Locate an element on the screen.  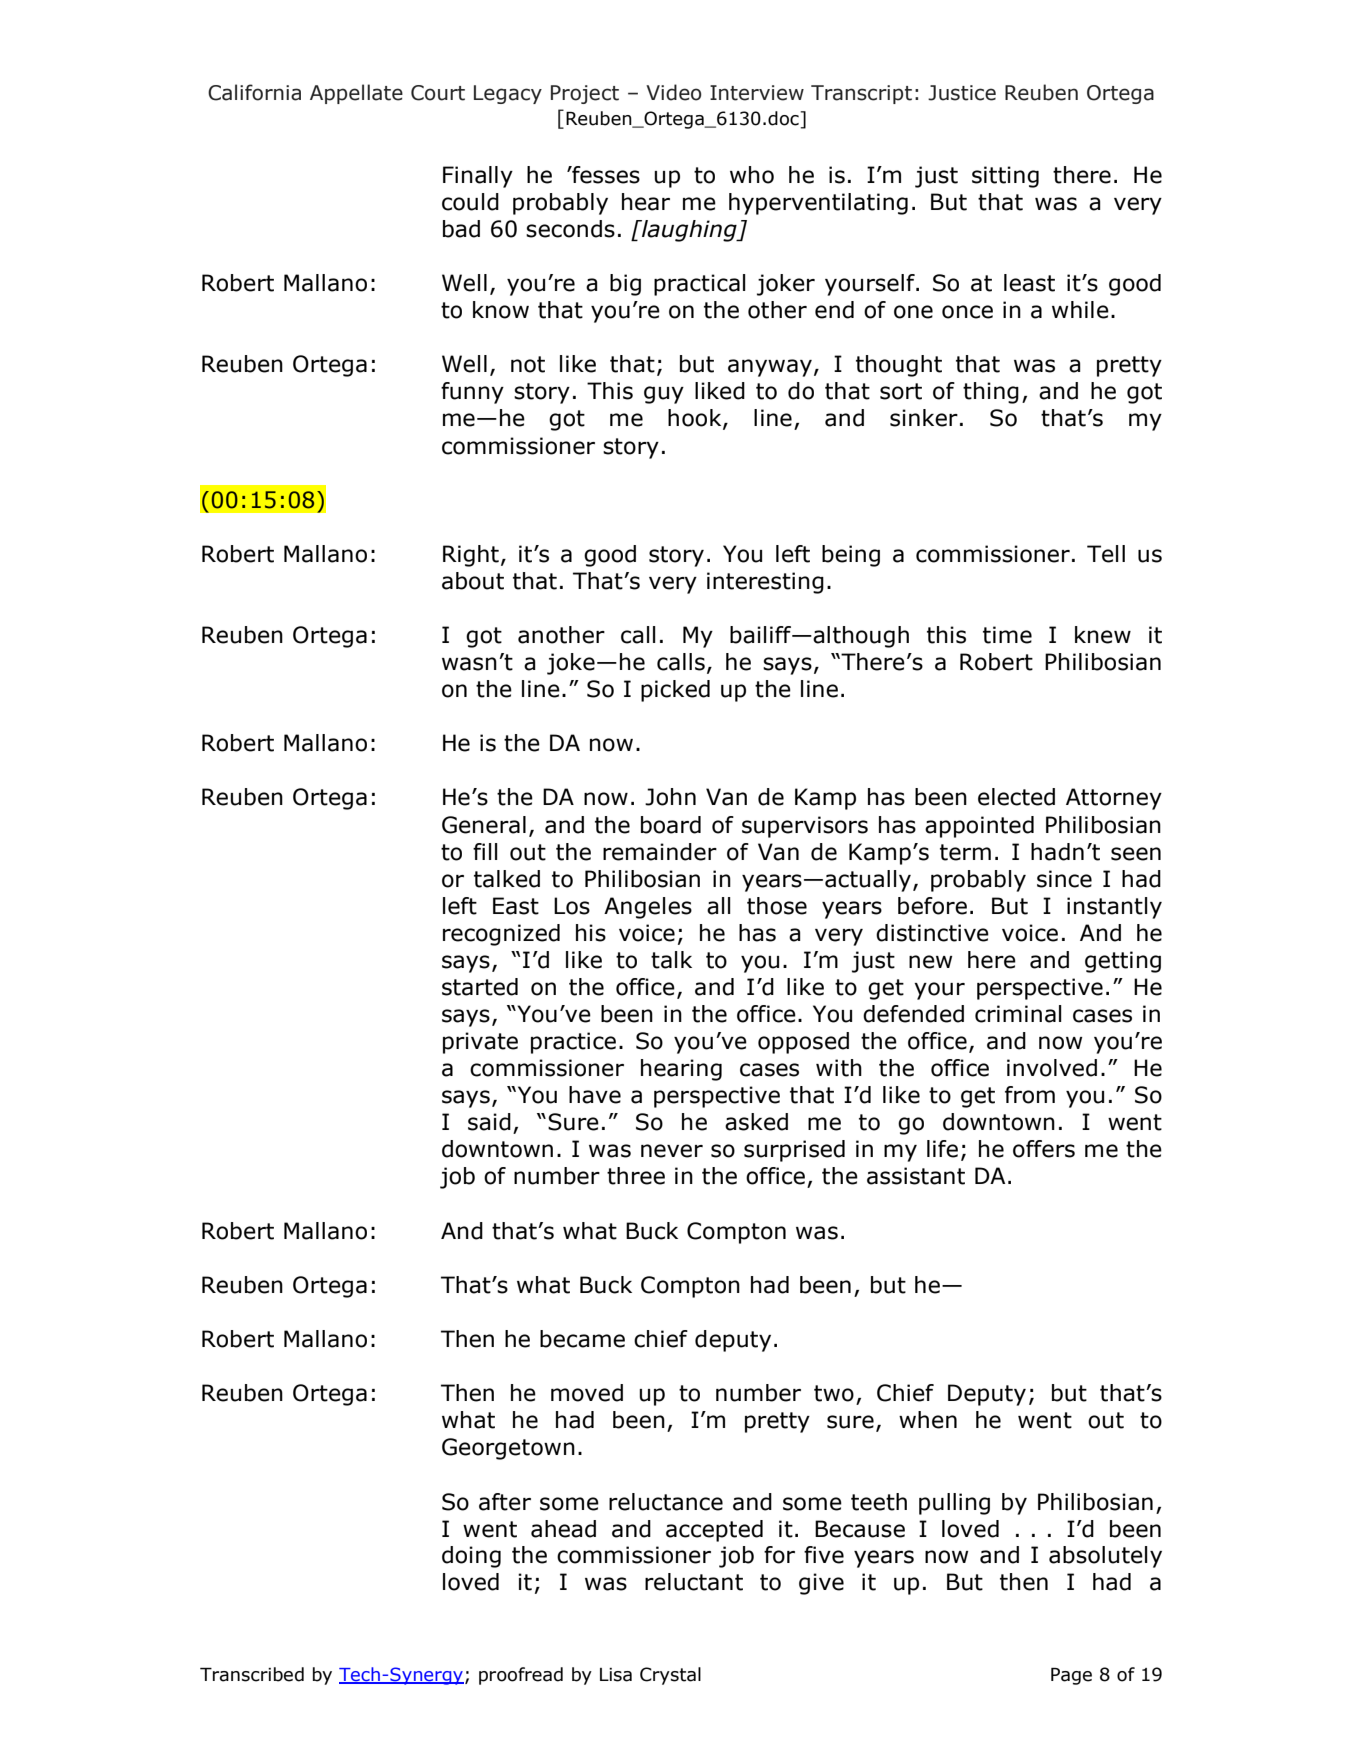
picked is located at coordinates (675, 691).
